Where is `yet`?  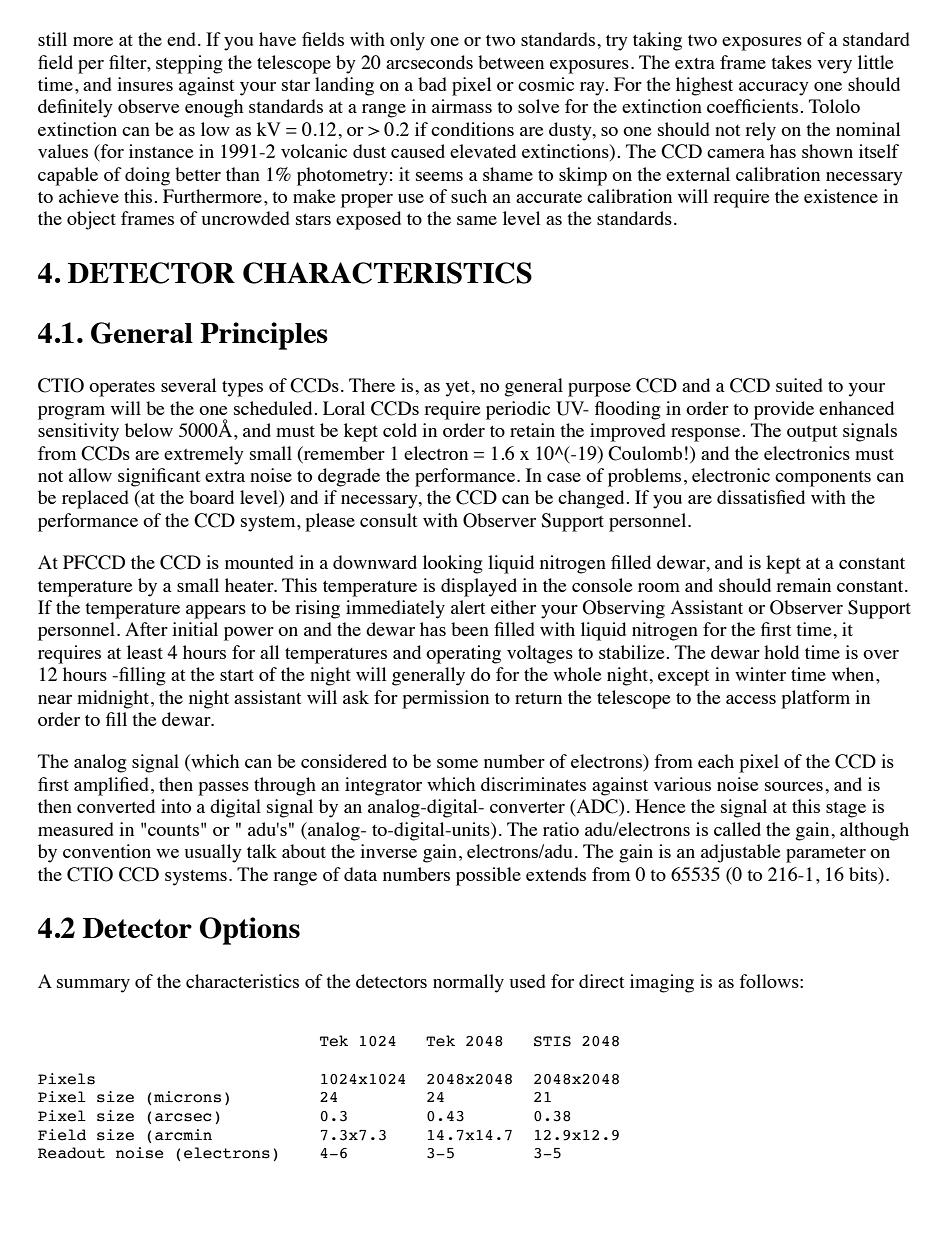
yet is located at coordinates (459, 389).
